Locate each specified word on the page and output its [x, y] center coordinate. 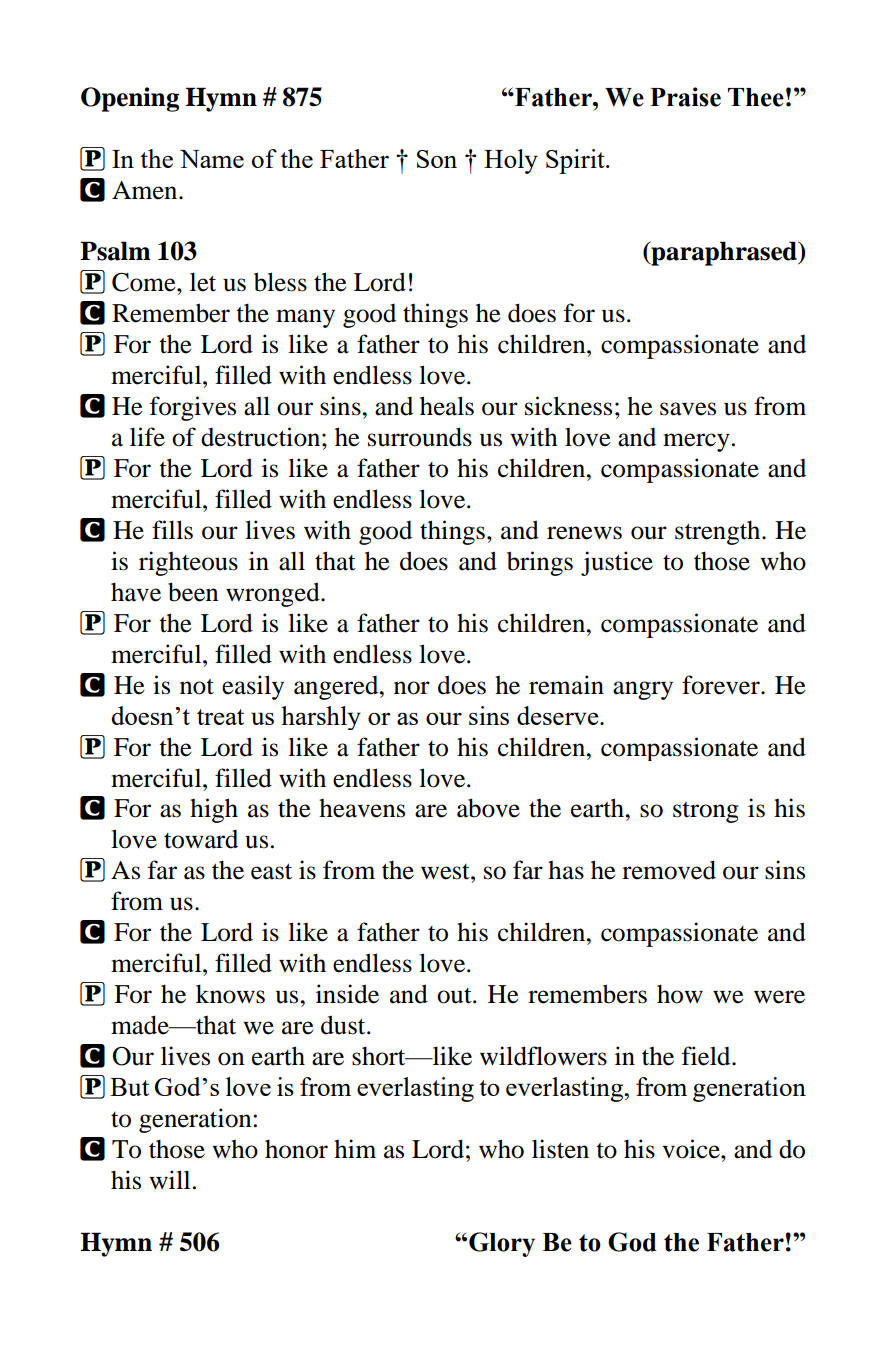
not [197, 687]
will [169, 1179]
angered [337, 688]
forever [722, 685]
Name [212, 159]
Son [437, 159]
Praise [685, 97]
